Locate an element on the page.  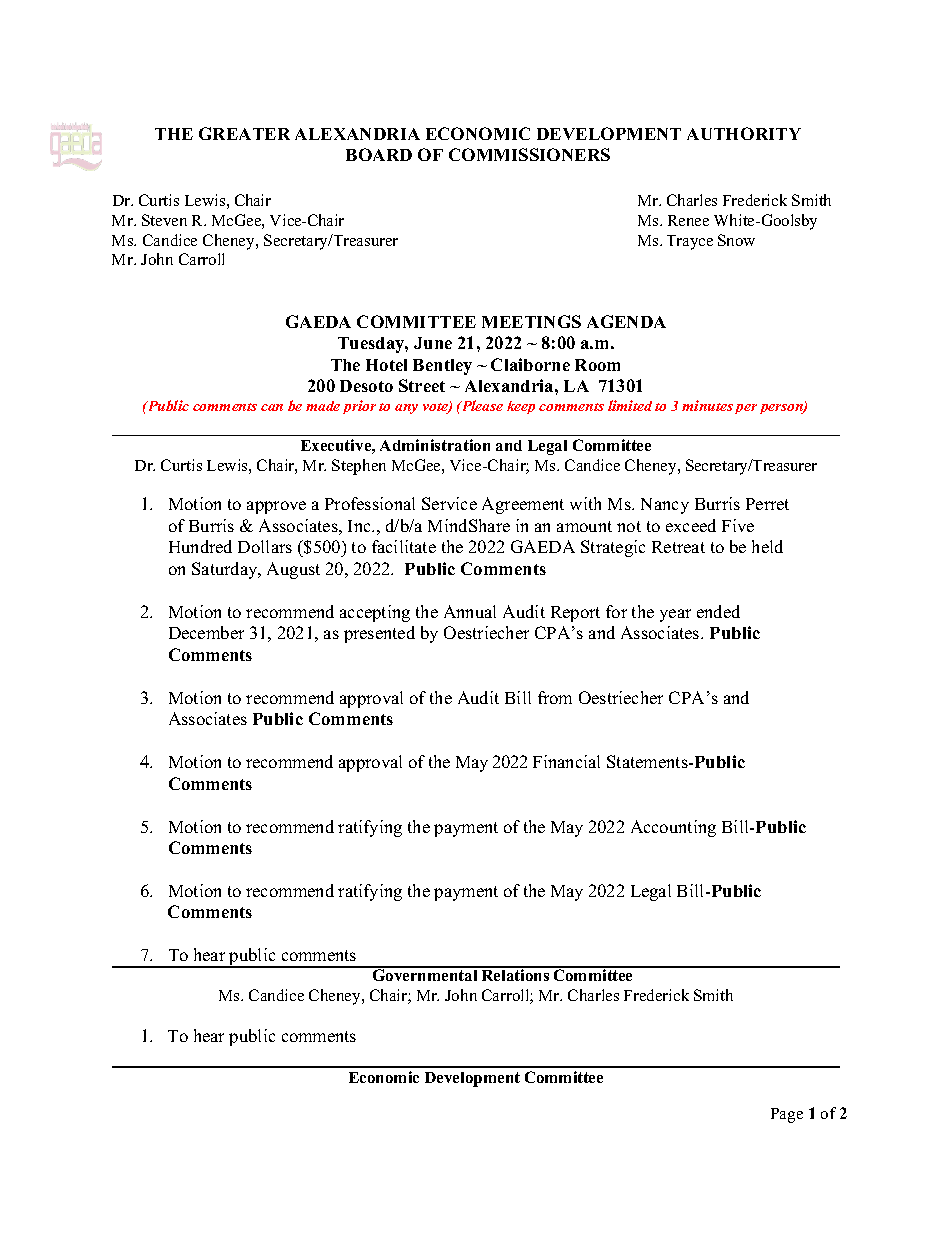
AUTHORITY is located at coordinates (744, 133).
